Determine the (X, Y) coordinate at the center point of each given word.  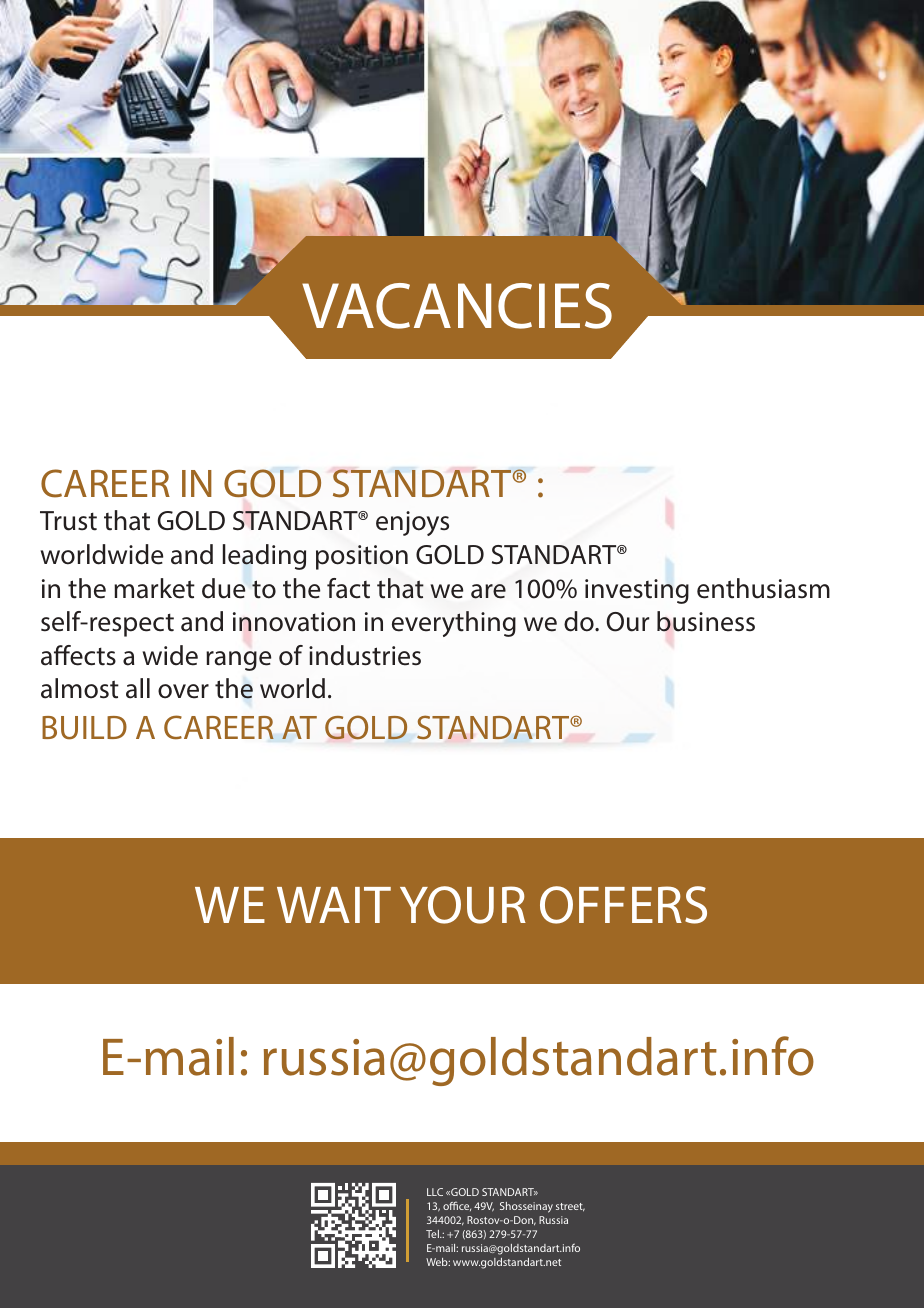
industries (365, 655)
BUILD (84, 728)
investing (637, 591)
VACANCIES (457, 306)
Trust (68, 521)
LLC (435, 1192)
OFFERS (623, 905)
